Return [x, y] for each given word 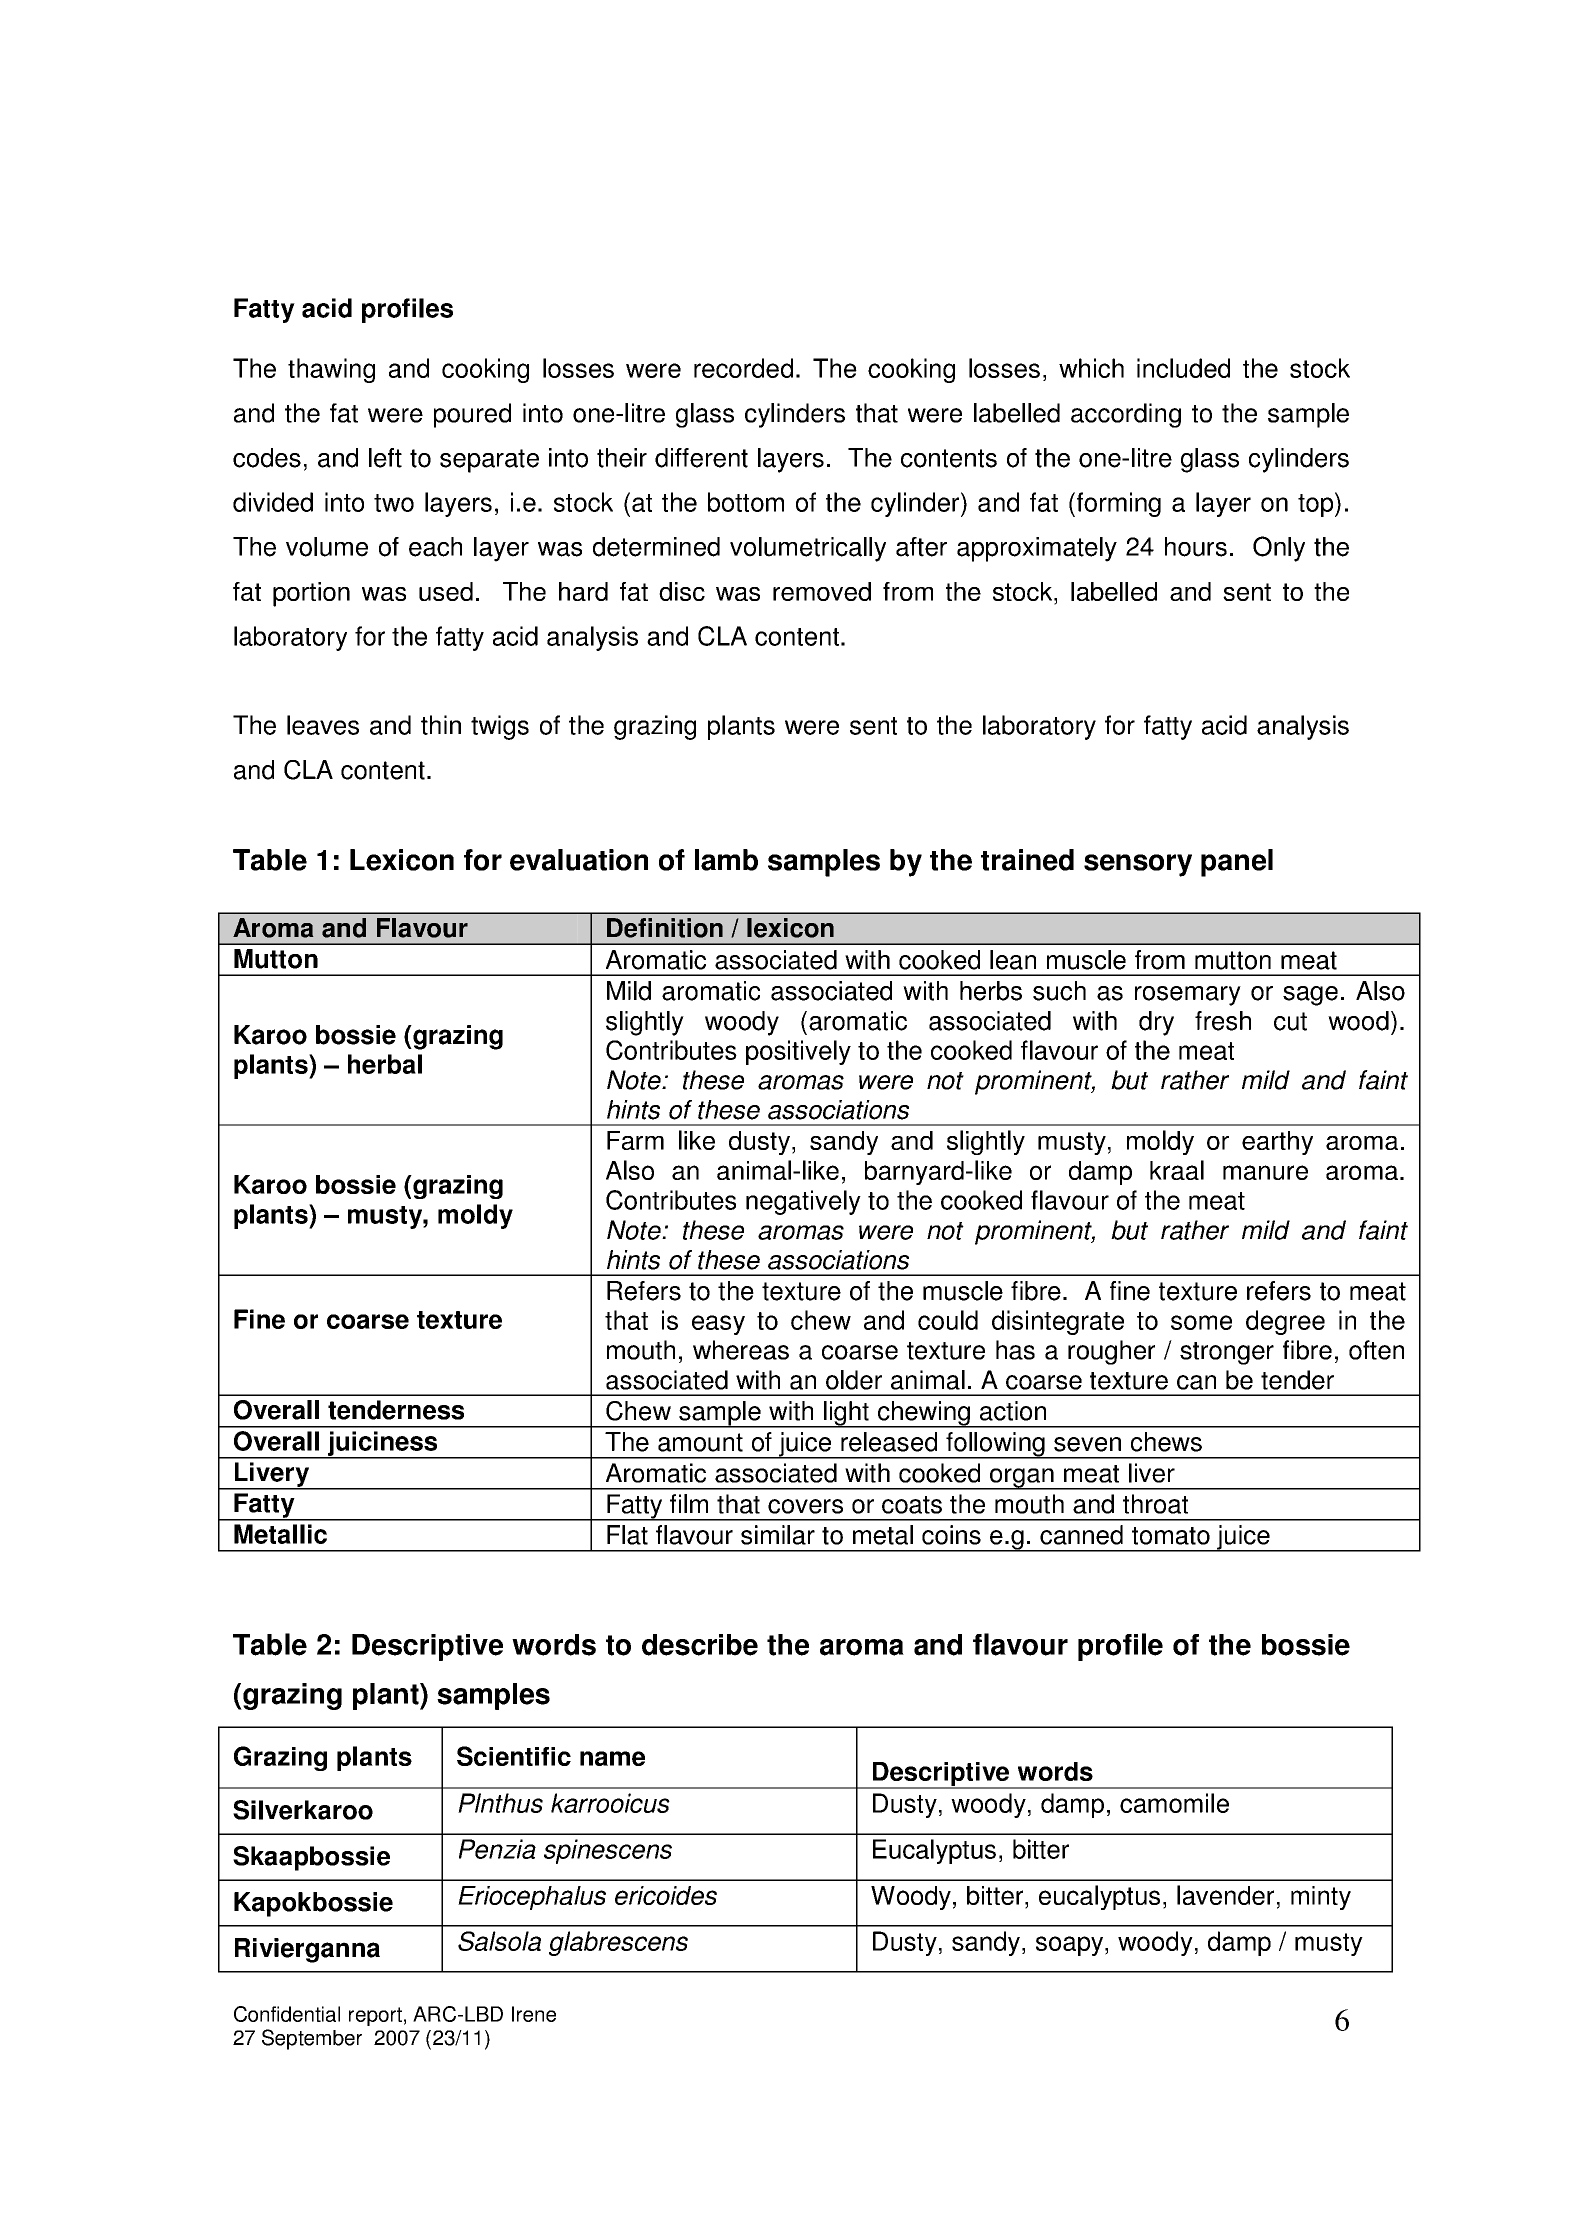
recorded [743, 368]
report [375, 2016]
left [385, 458]
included [1183, 368]
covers [805, 1506]
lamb [726, 860]
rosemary [1188, 996]
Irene [534, 2014]
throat [1155, 1504]
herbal [385, 1064]
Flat [627, 1535]
